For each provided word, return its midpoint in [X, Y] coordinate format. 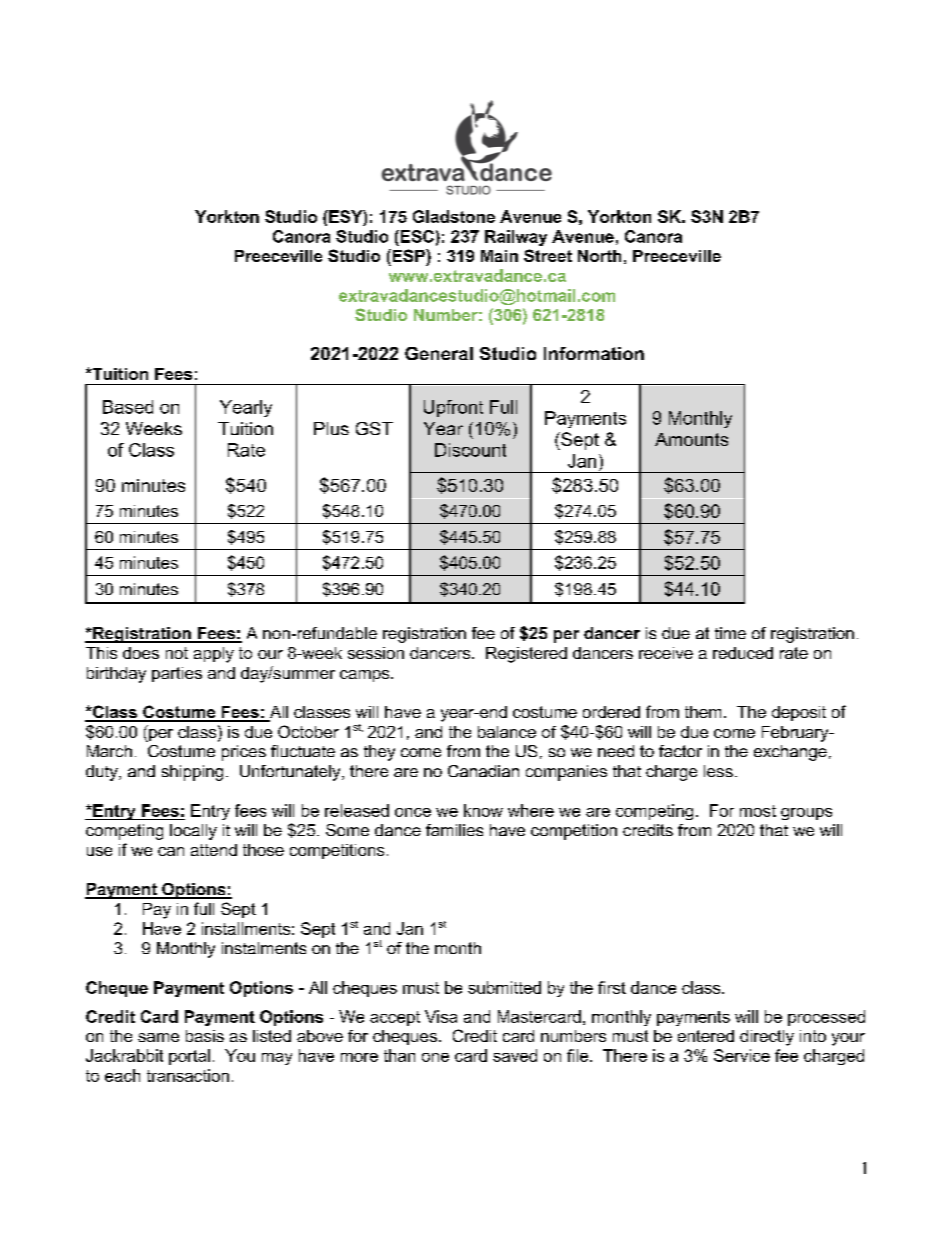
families [454, 830]
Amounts [691, 439]
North [599, 256]
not [177, 653]
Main [499, 256]
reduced [743, 653]
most [758, 811]
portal [189, 1057]
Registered [526, 655]
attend [214, 850]
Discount [470, 450]
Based [128, 407]
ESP [408, 255]
